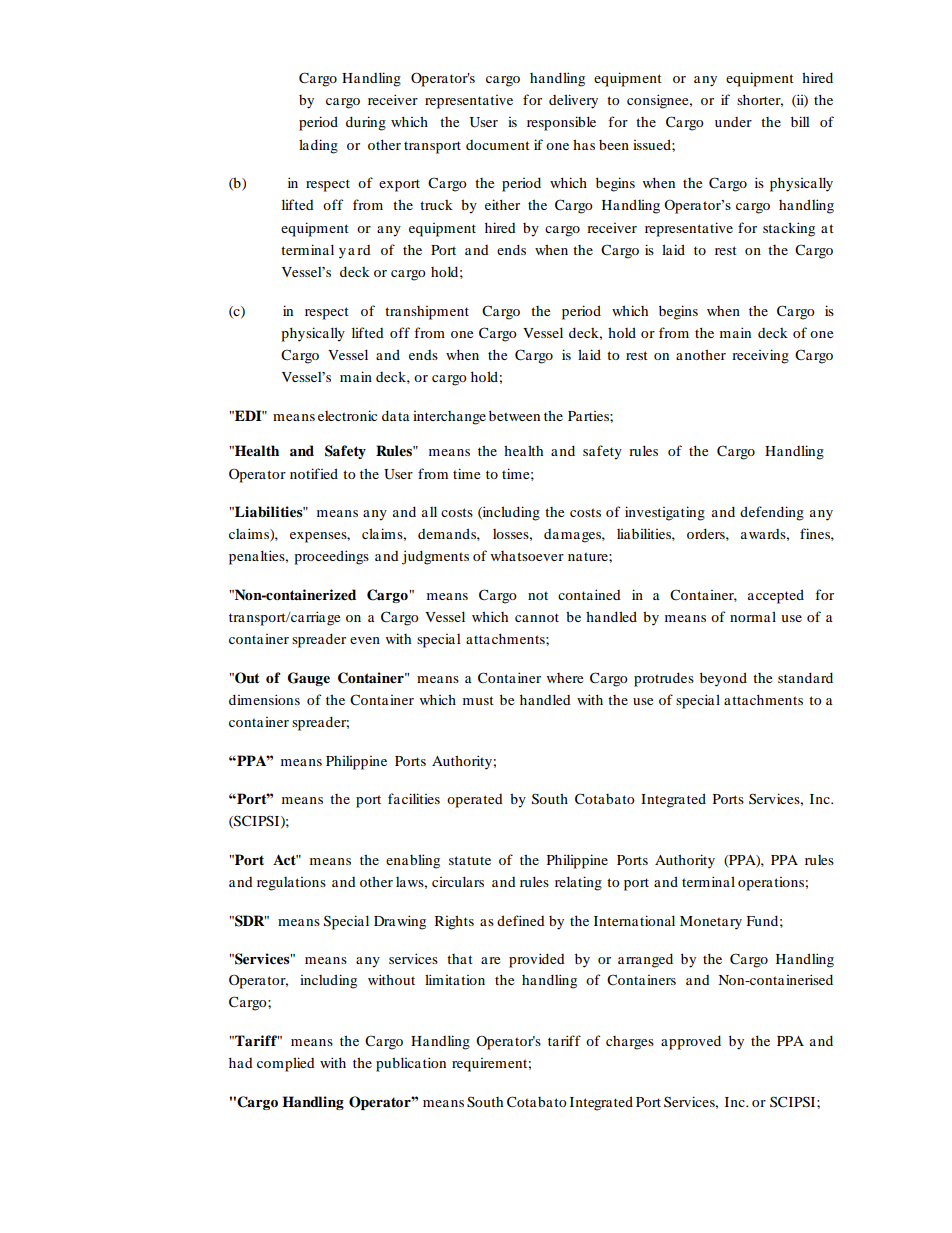 The width and height of the screenshot is (952, 1233). I want to click on between, so click(514, 415).
